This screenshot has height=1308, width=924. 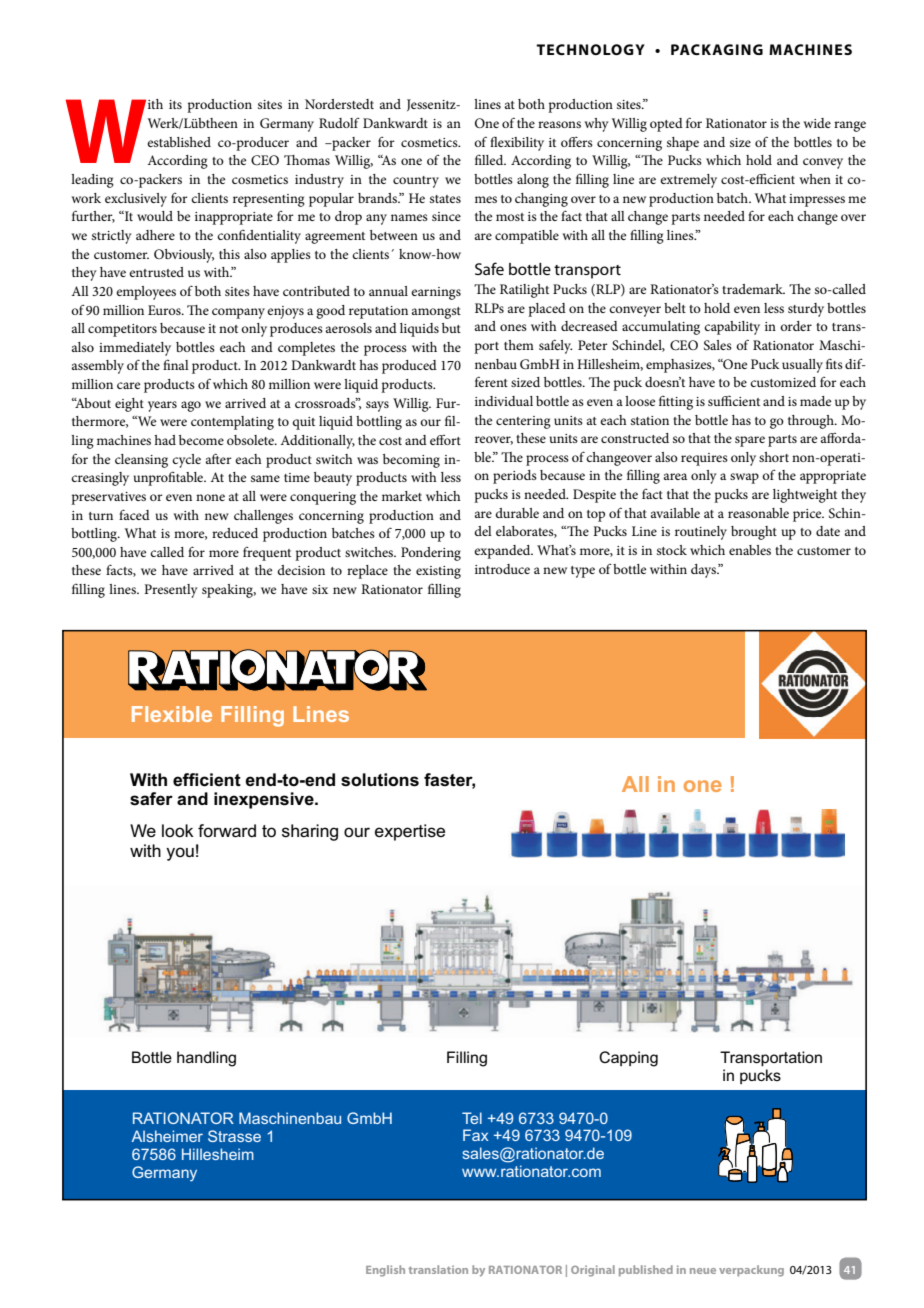 I want to click on enables, so click(x=750, y=550).
